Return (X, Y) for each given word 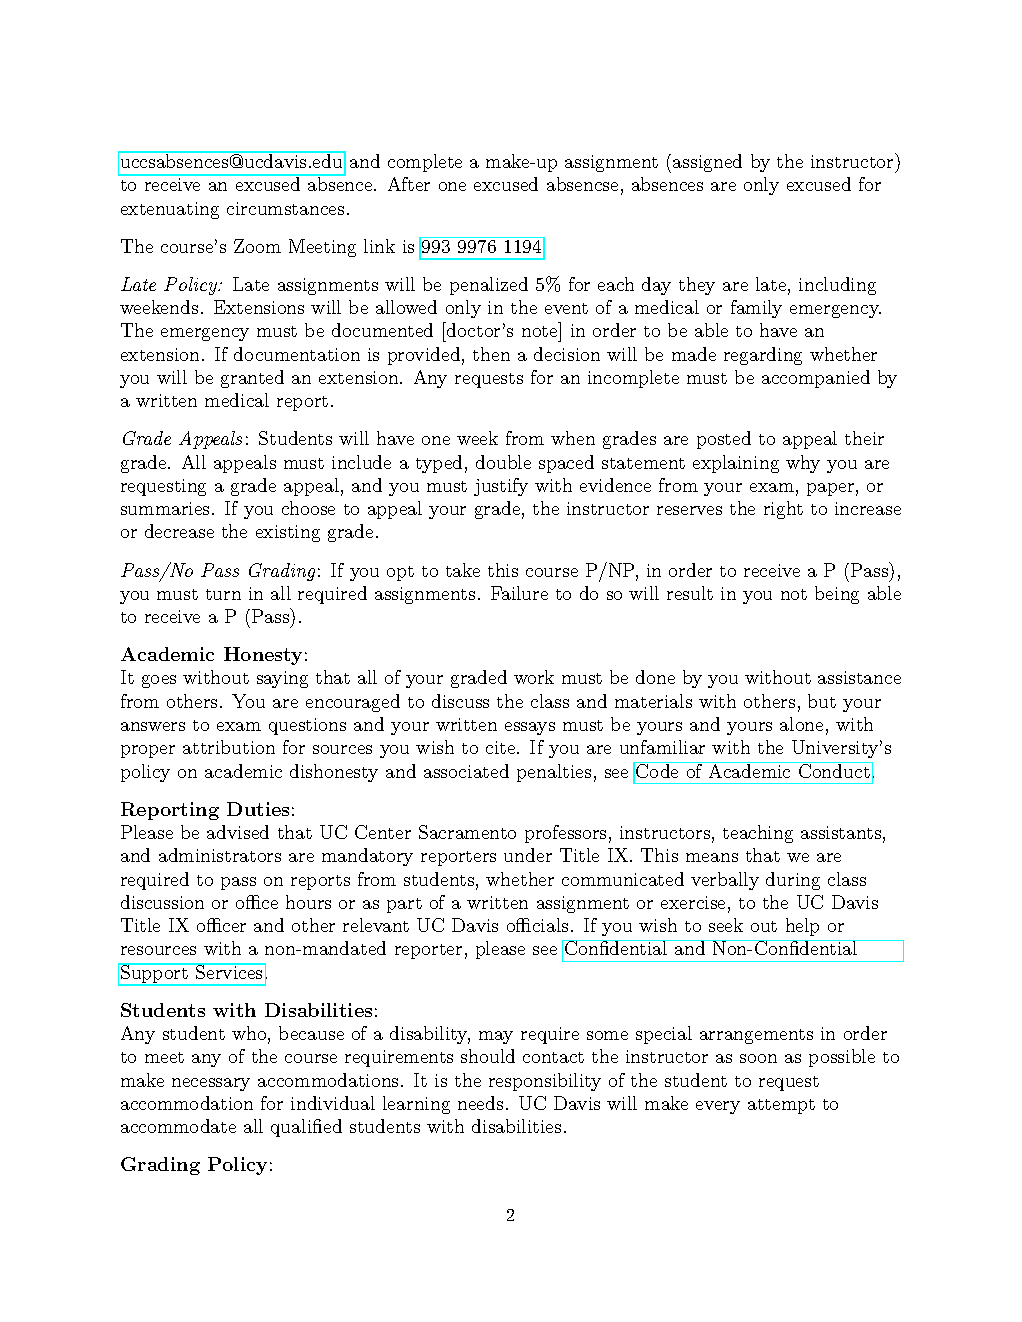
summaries (165, 508)
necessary (211, 1084)
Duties (258, 809)
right (783, 510)
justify (501, 487)
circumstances (285, 208)
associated (466, 771)
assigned (707, 163)
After (409, 184)
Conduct (834, 770)
